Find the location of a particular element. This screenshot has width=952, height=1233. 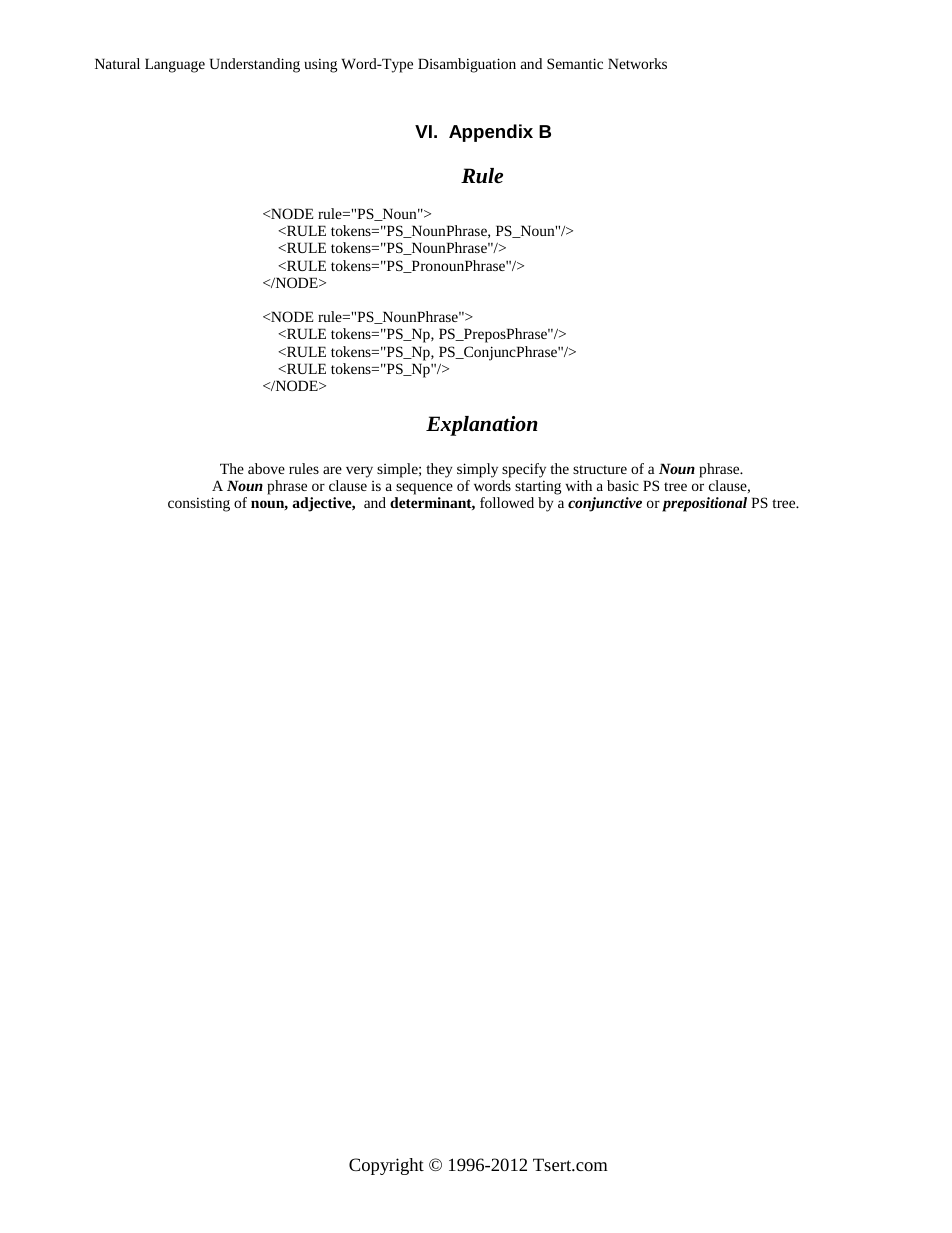

Disambiguation is located at coordinates (467, 65).
